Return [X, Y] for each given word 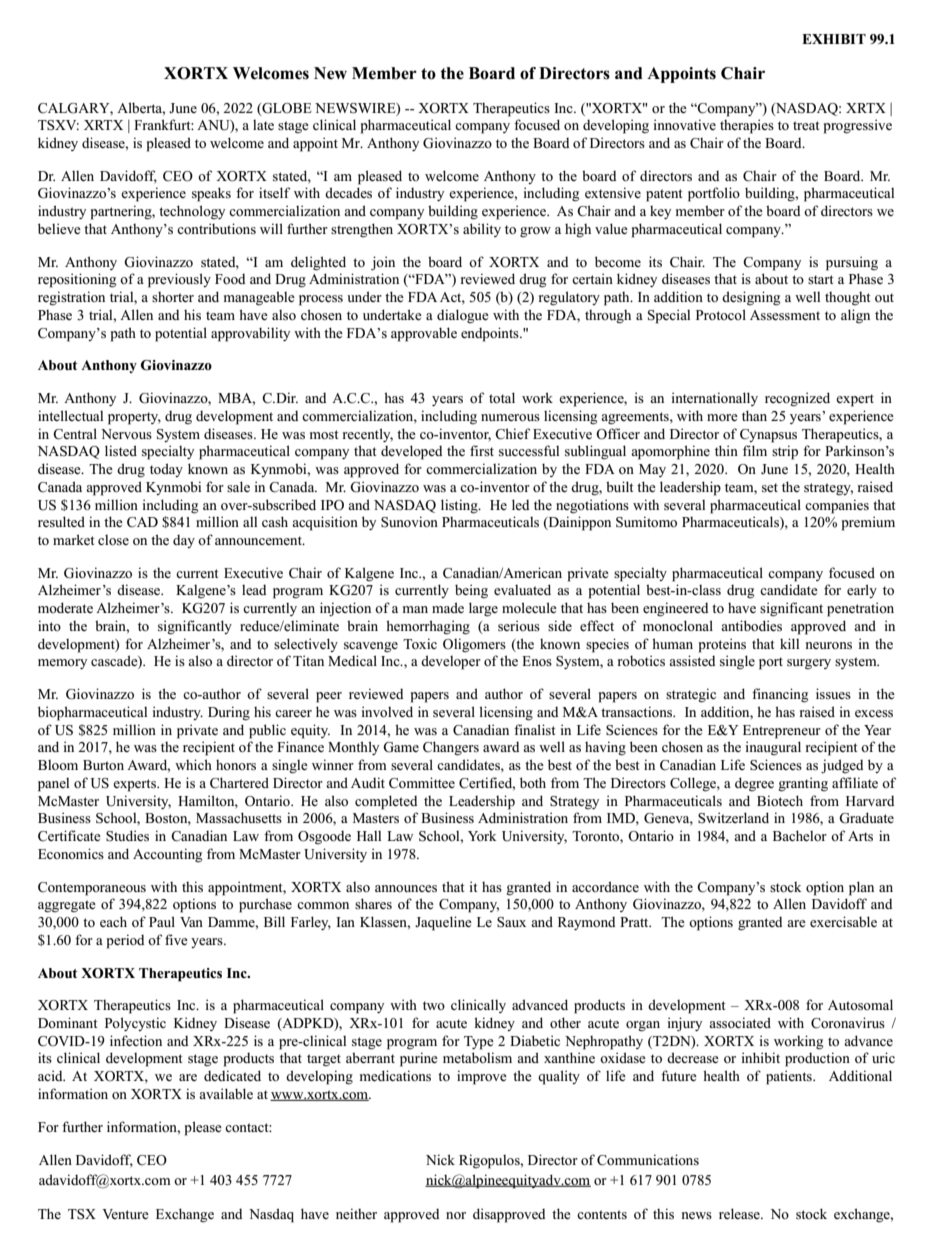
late [263, 125]
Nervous [126, 434]
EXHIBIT [834, 39]
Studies [127, 836]
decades [348, 192]
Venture [125, 1214]
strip [785, 452]
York [482, 836]
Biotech [780, 800]
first [482, 450]
